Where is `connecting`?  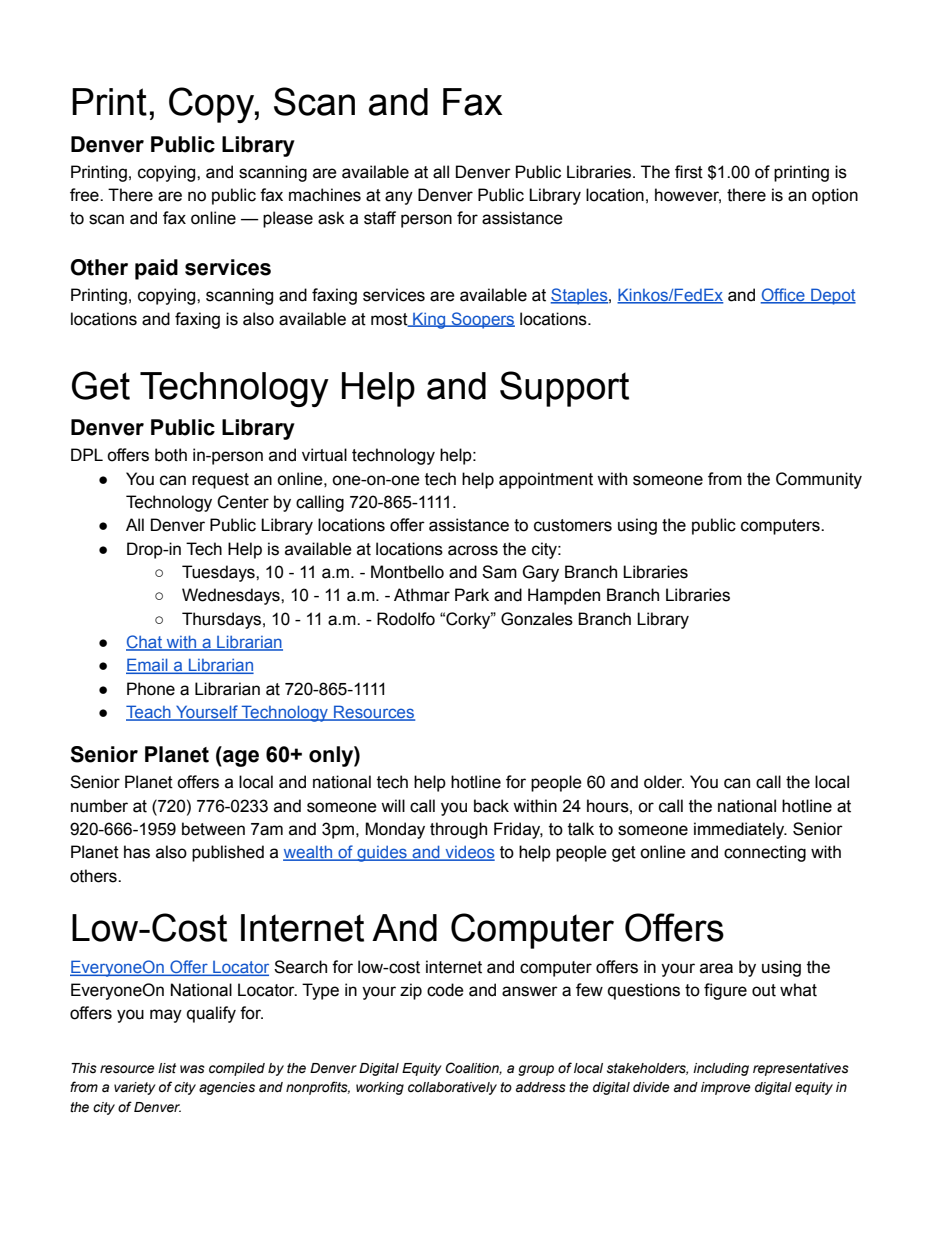
connecting is located at coordinates (765, 853).
